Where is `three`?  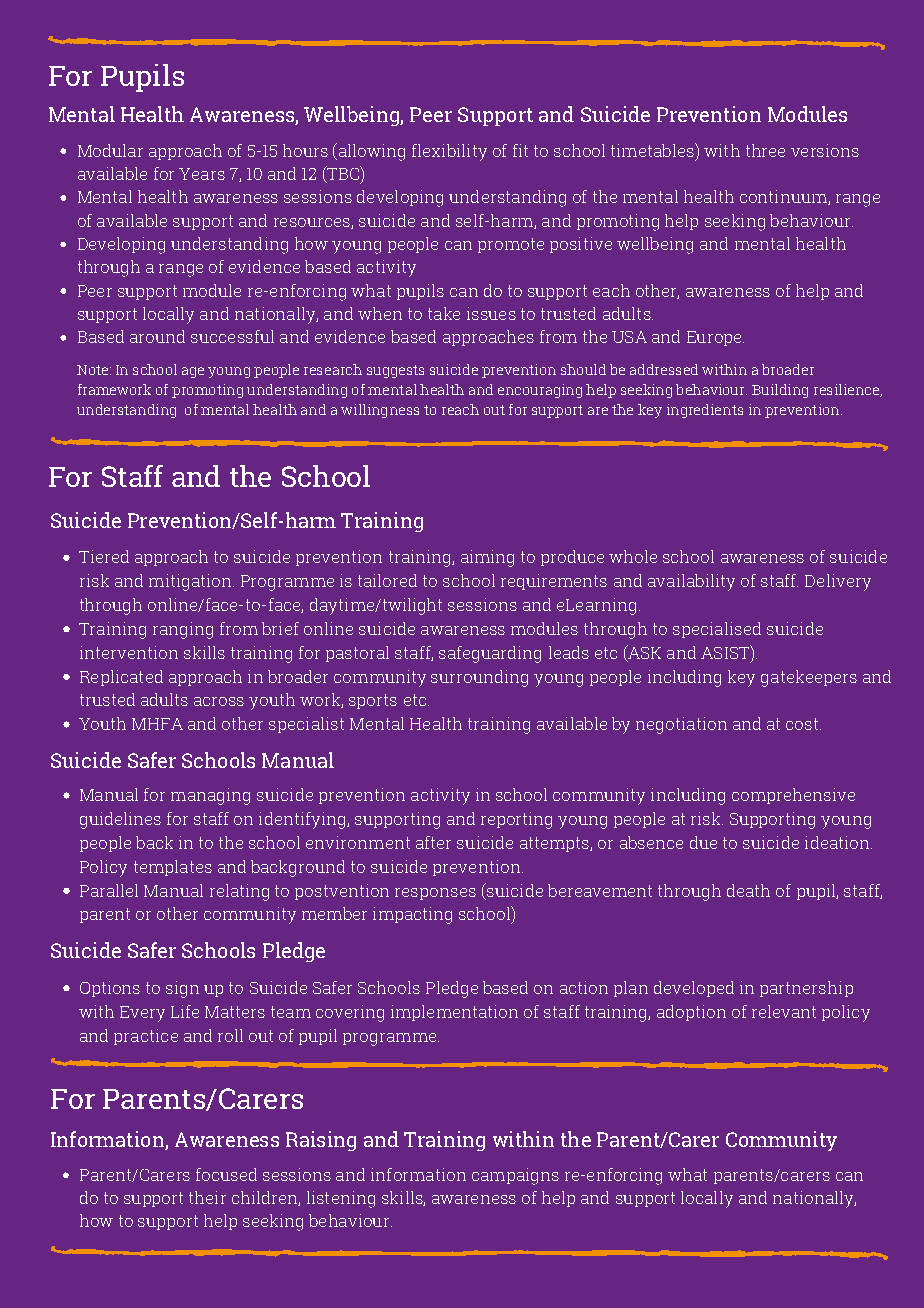
three is located at coordinates (765, 150).
